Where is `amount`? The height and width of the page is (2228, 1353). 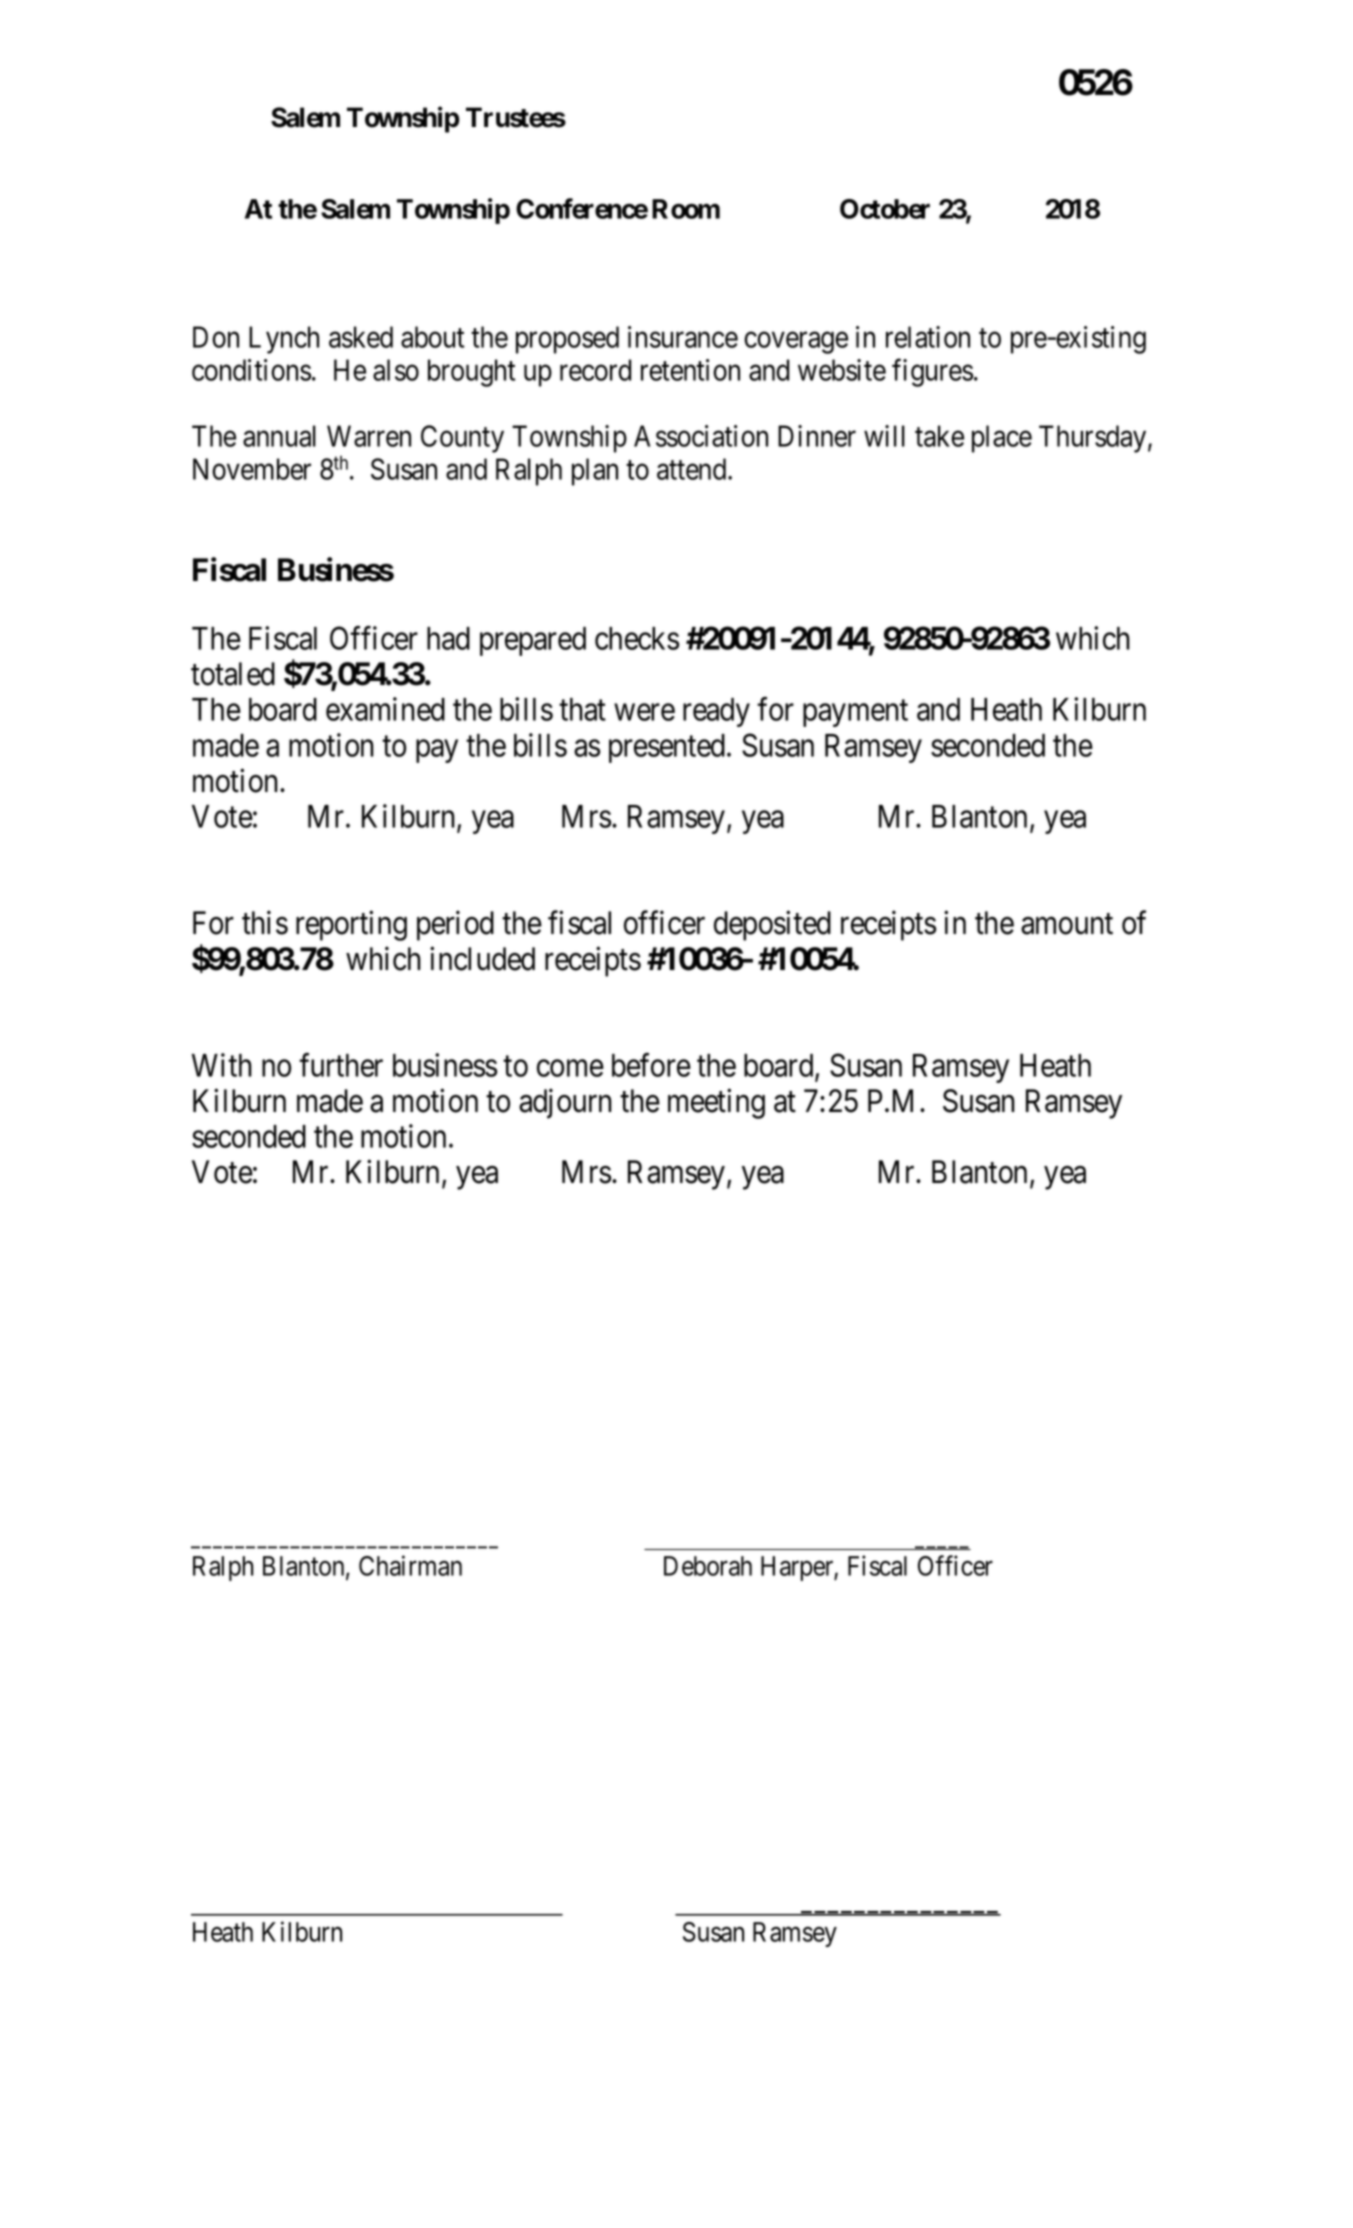
amount is located at coordinates (1067, 924).
